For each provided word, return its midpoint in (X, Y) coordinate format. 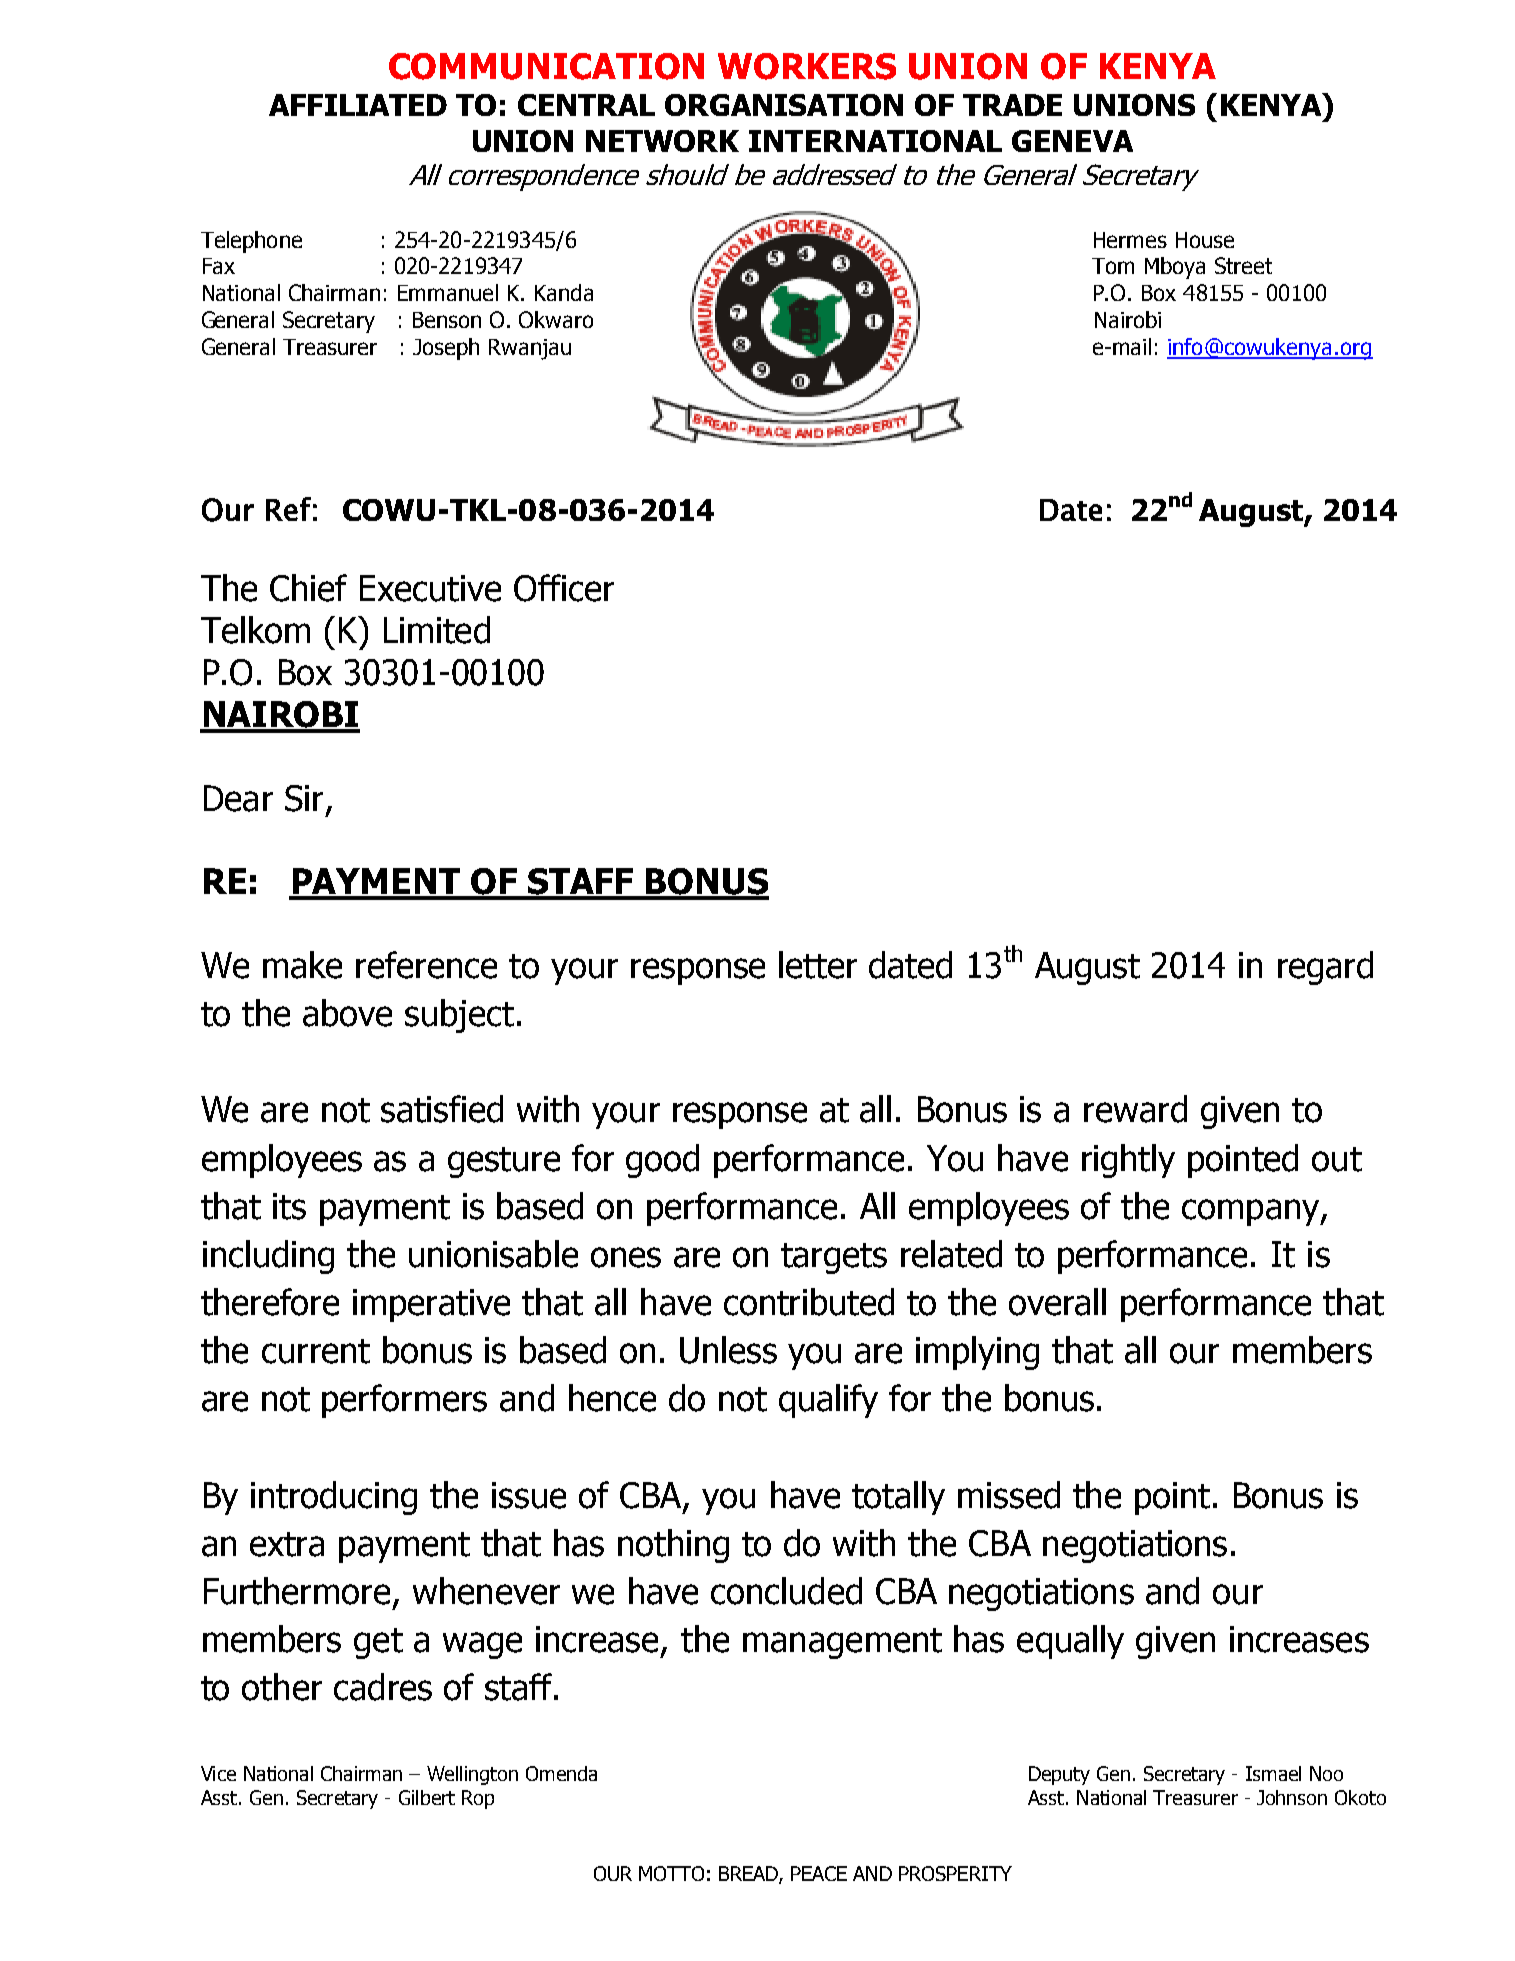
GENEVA (1072, 141)
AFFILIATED (358, 105)
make (302, 965)
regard (1325, 968)
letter (818, 965)
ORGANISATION (784, 105)
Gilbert (427, 1797)
